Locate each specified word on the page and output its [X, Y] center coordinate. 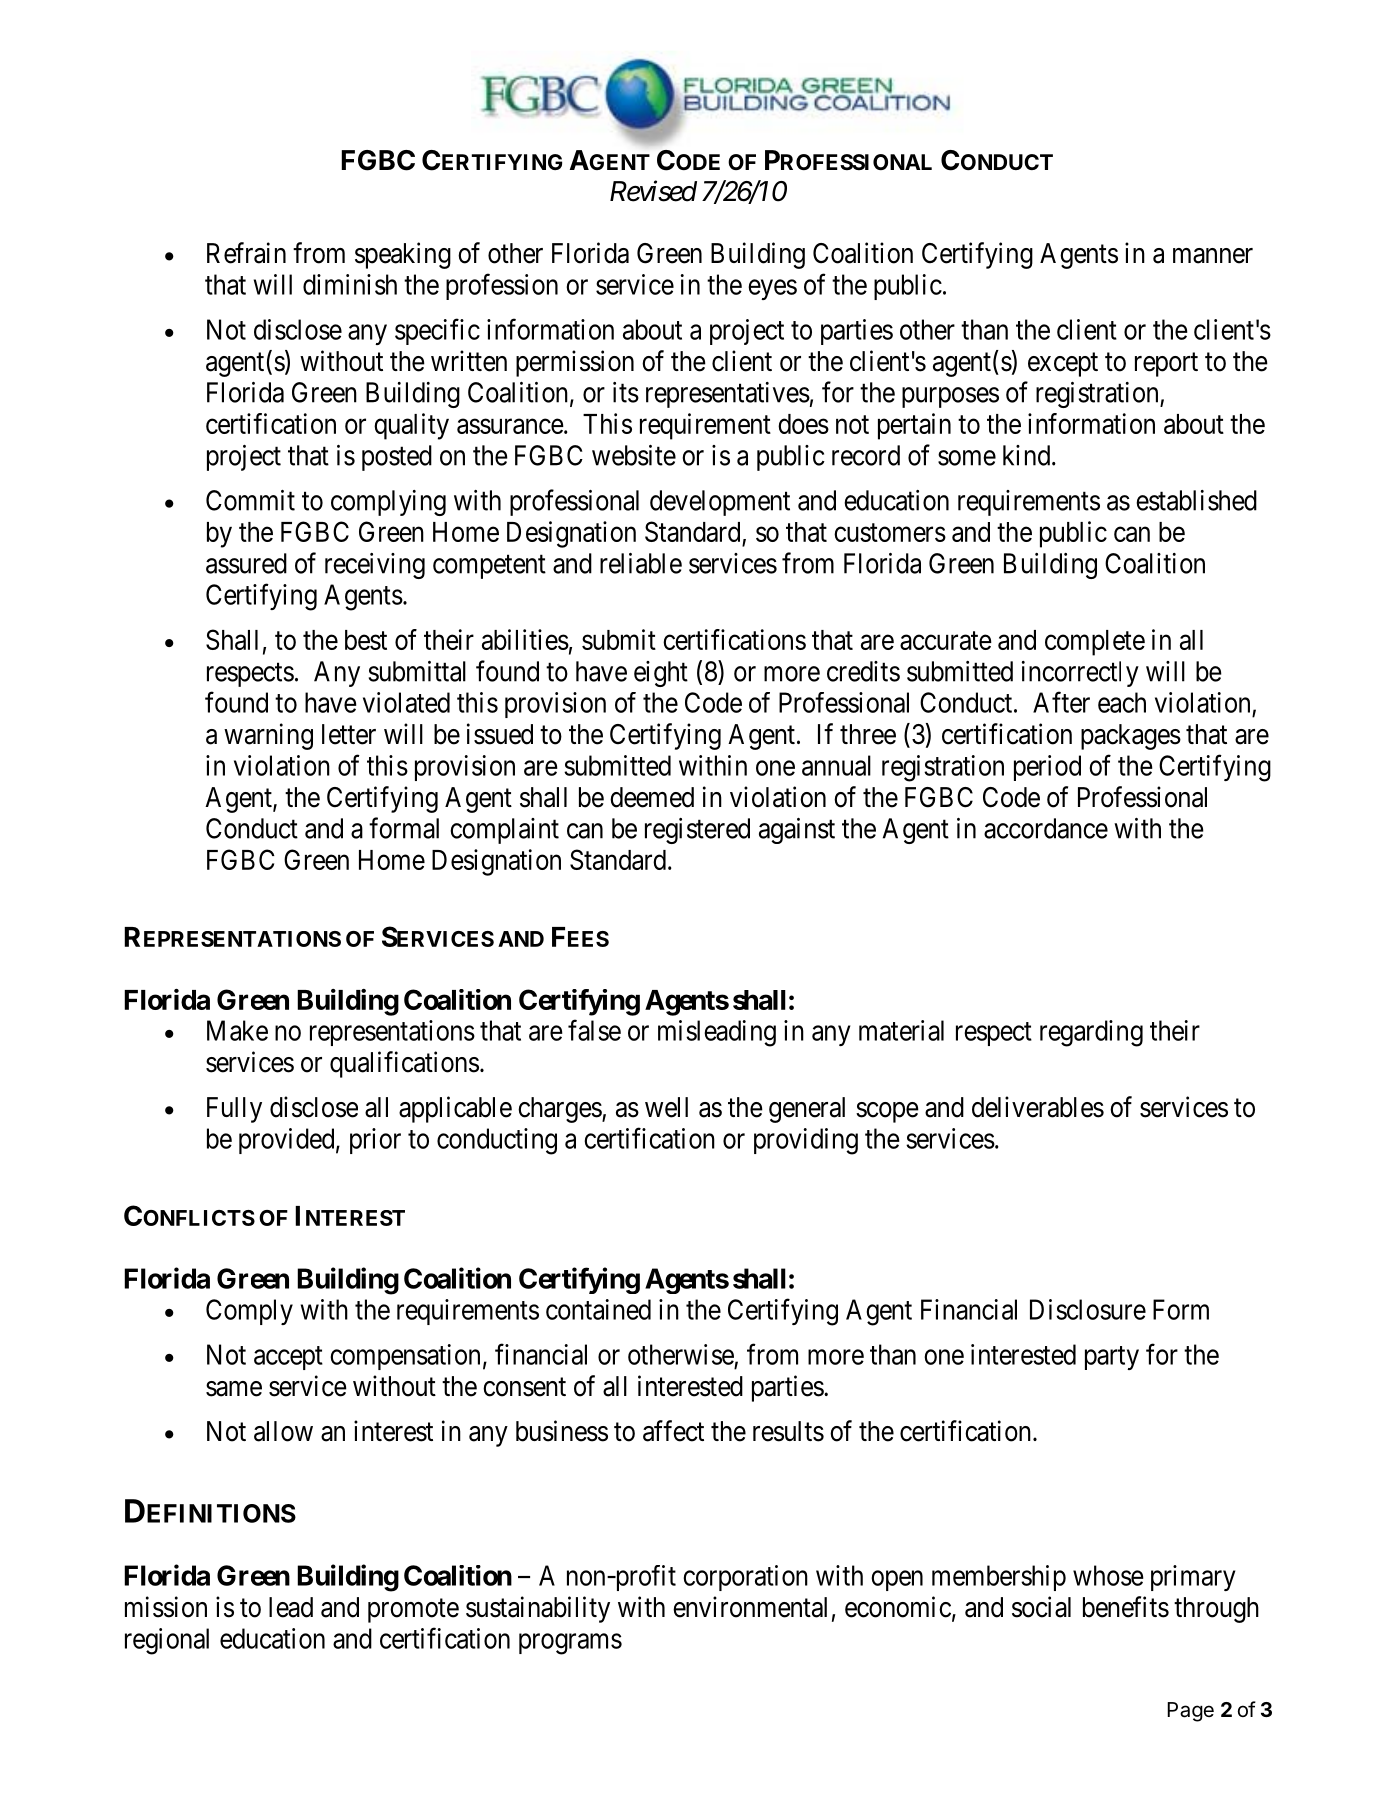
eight [661, 674]
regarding [1091, 1033]
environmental [750, 1607]
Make [237, 1030]
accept [288, 1358]
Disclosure [1088, 1309]
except [1063, 365]
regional [167, 1641]
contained [598, 1309]
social [1041, 1607]
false [594, 1030]
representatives [728, 395]
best [366, 640]
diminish [350, 284]
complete [1095, 643]
